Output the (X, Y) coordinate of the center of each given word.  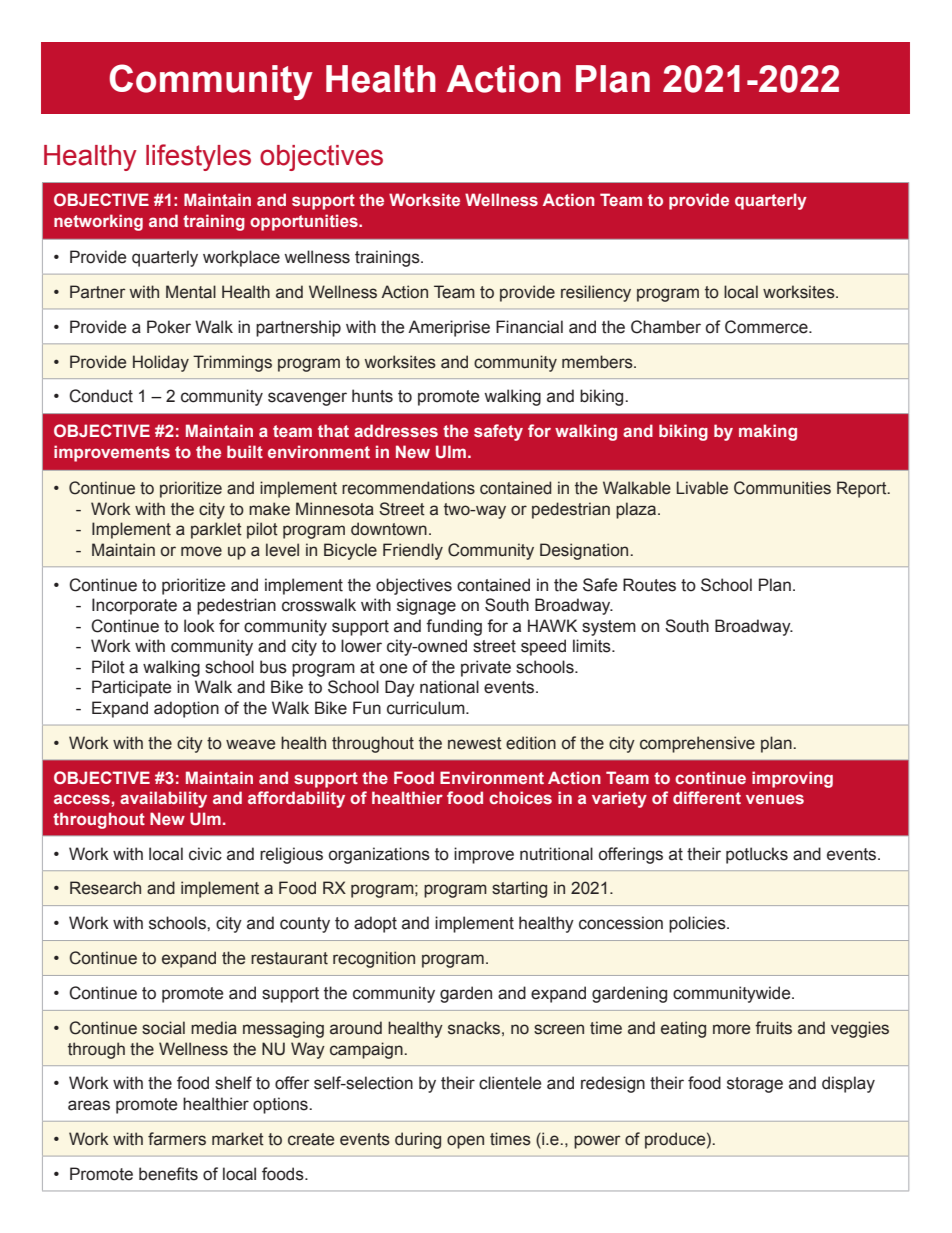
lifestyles (198, 157)
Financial (529, 327)
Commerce (767, 327)
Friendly (413, 551)
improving (792, 779)
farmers (177, 1139)
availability (163, 799)
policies (698, 924)
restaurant (289, 958)
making (768, 432)
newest (475, 743)
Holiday (161, 363)
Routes (649, 585)
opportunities (305, 222)
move (201, 551)
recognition (374, 959)
